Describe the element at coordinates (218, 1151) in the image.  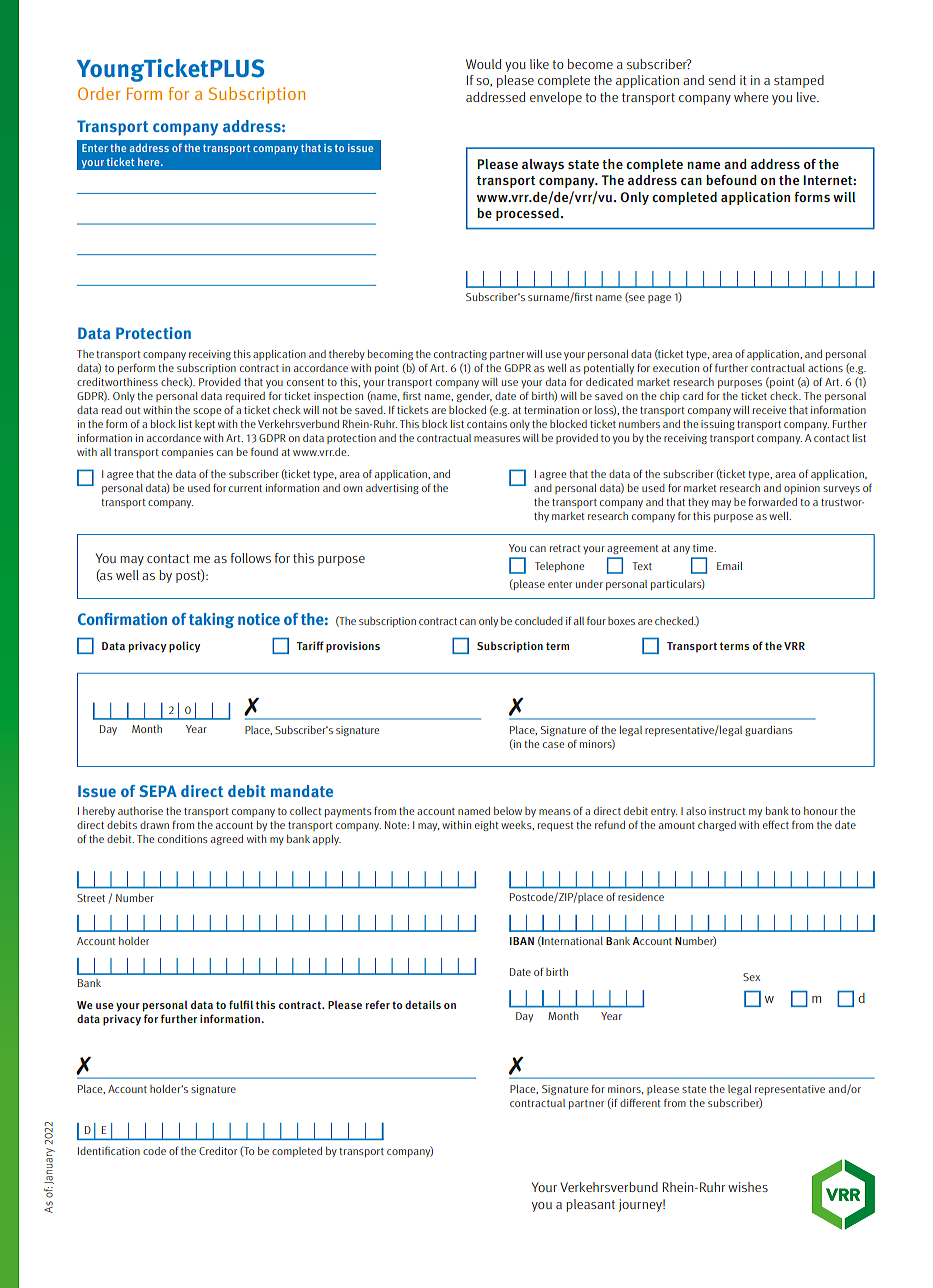
I see `Creditor` at that location.
